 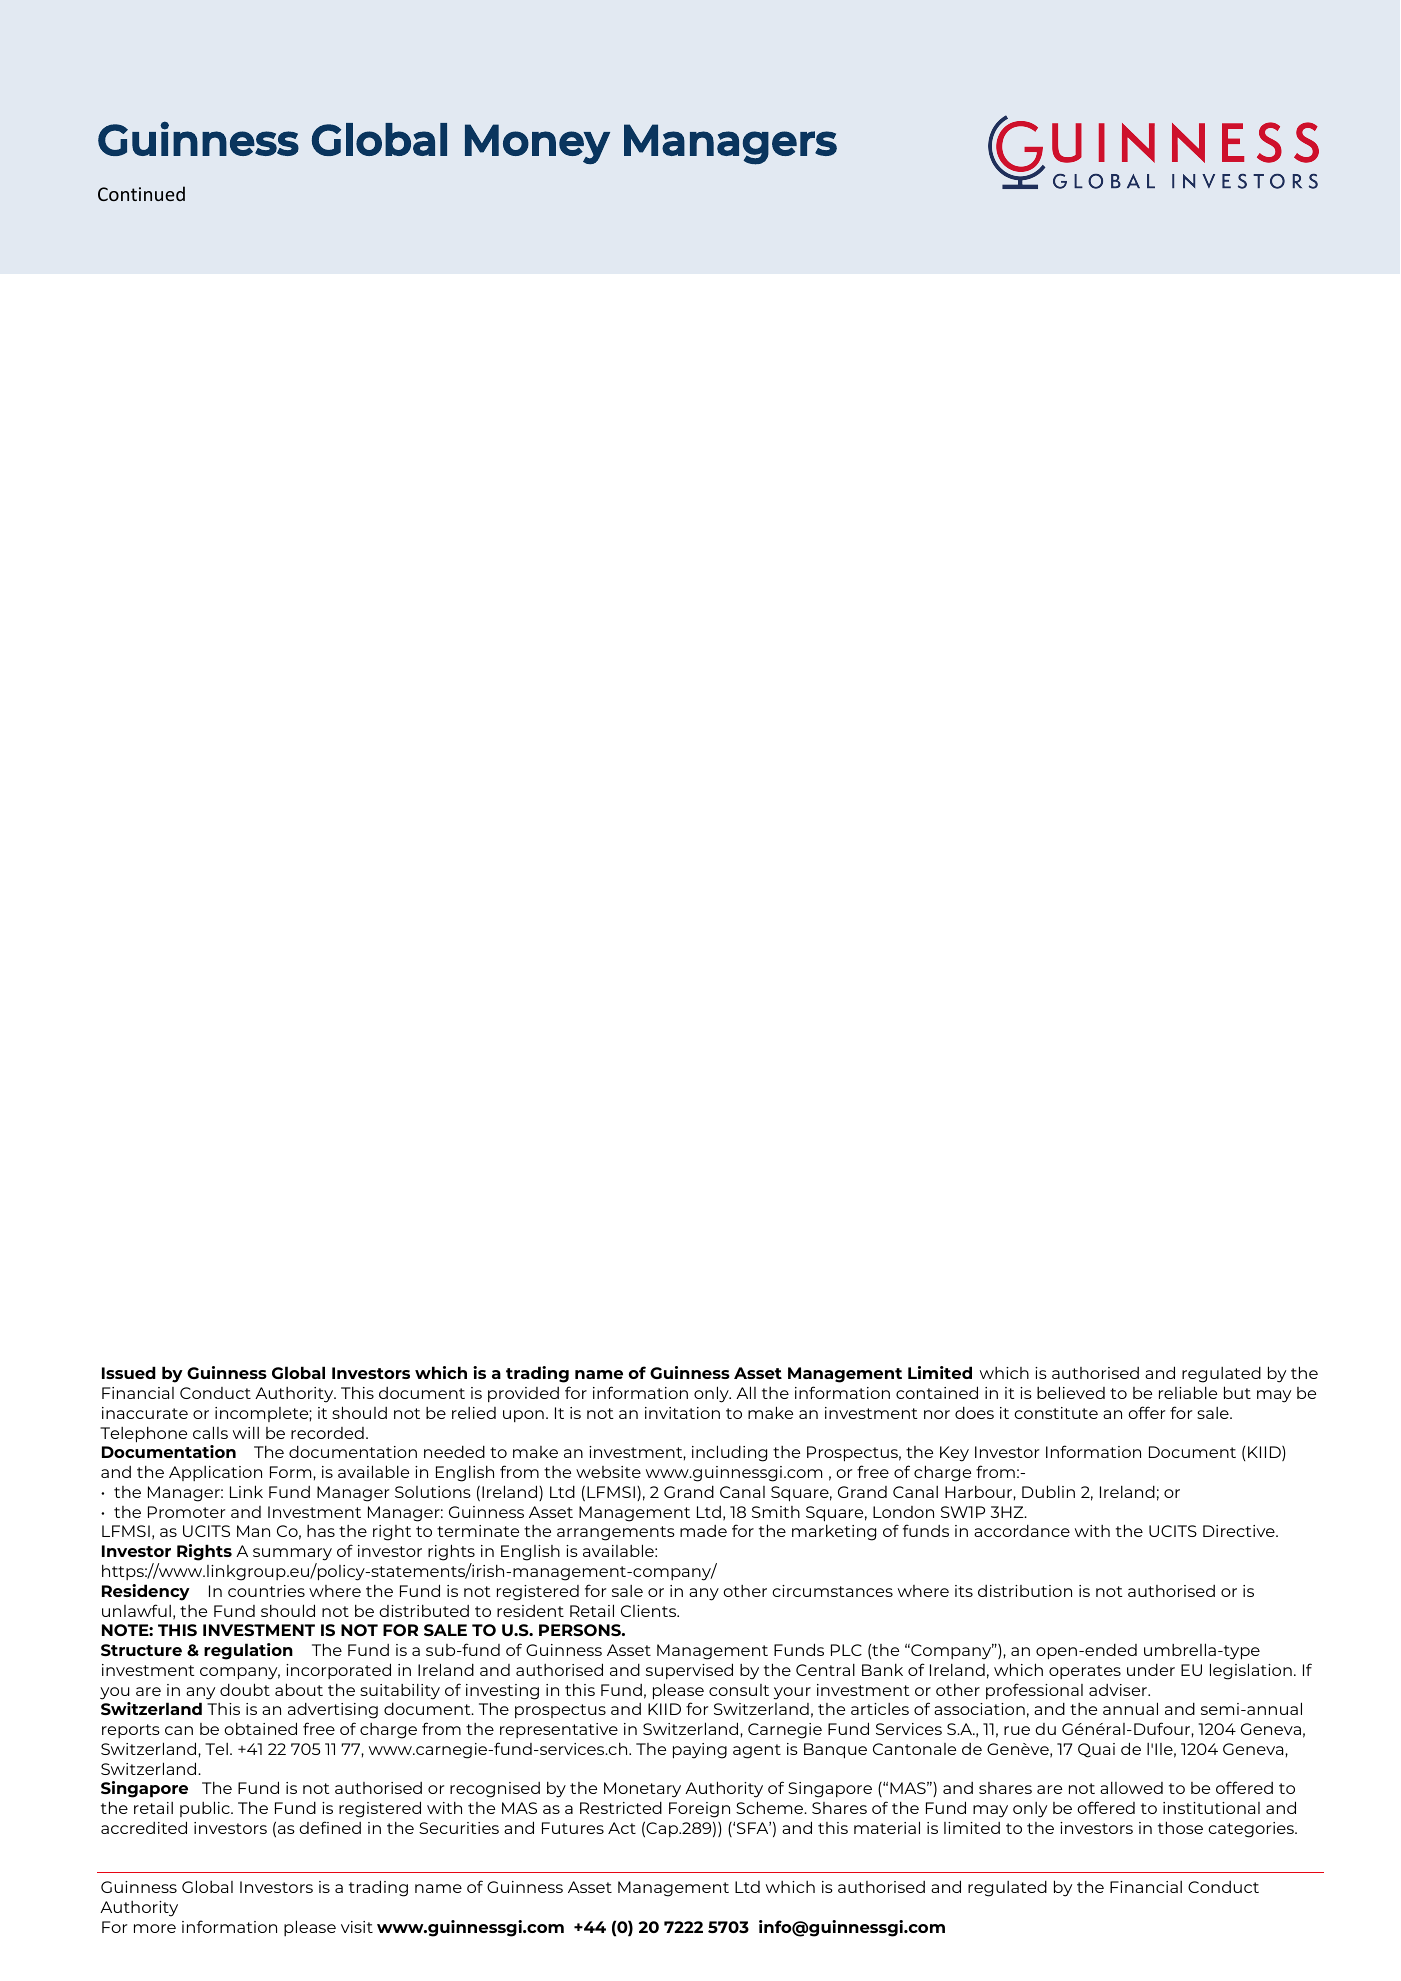 What do you see at coordinates (129, 1372) in the screenshot?
I see `Issued` at bounding box center [129, 1372].
